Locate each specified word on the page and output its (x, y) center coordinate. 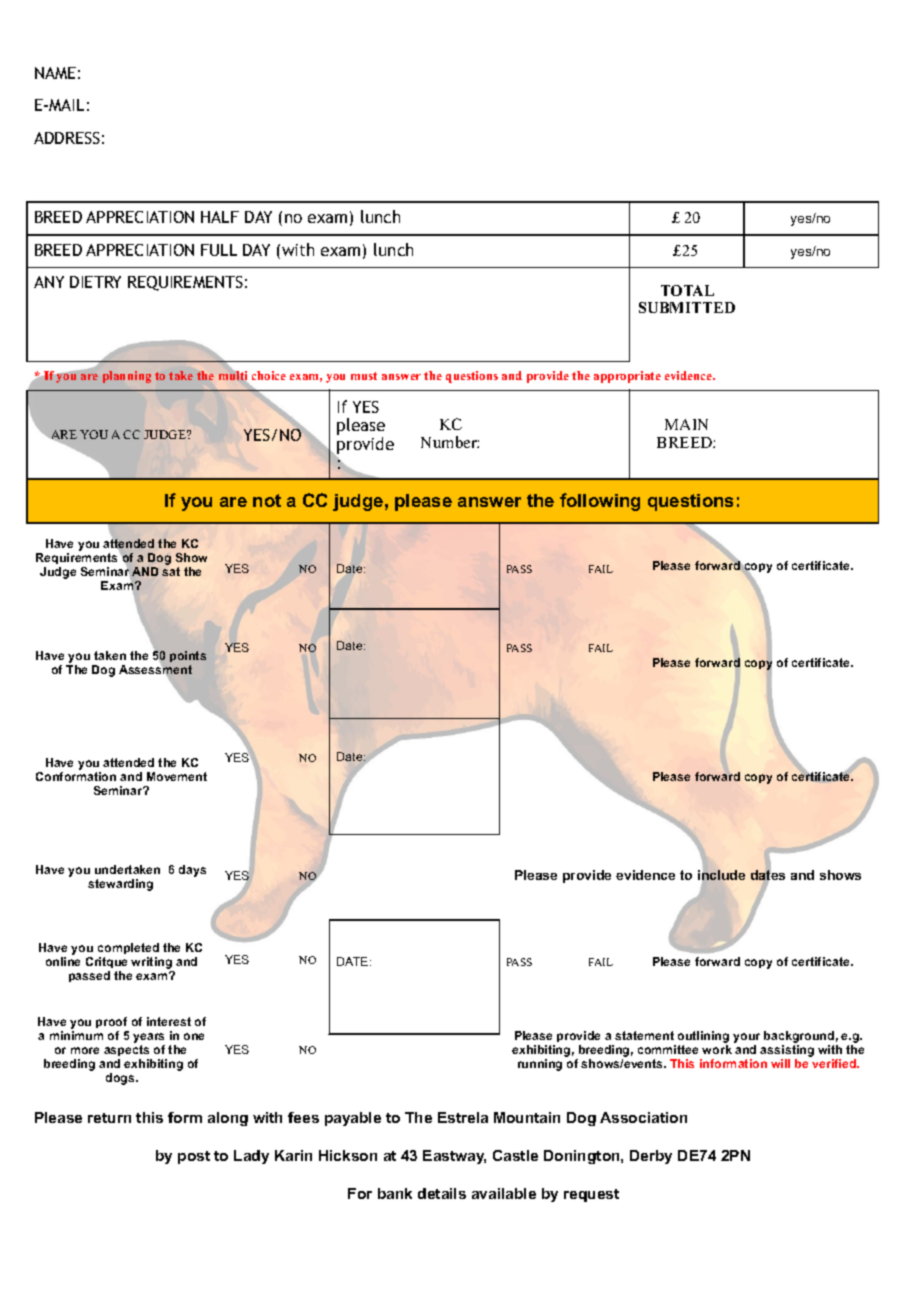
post (194, 1157)
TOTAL (687, 290)
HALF (220, 217)
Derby (651, 1157)
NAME (55, 73)
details (442, 1193)
